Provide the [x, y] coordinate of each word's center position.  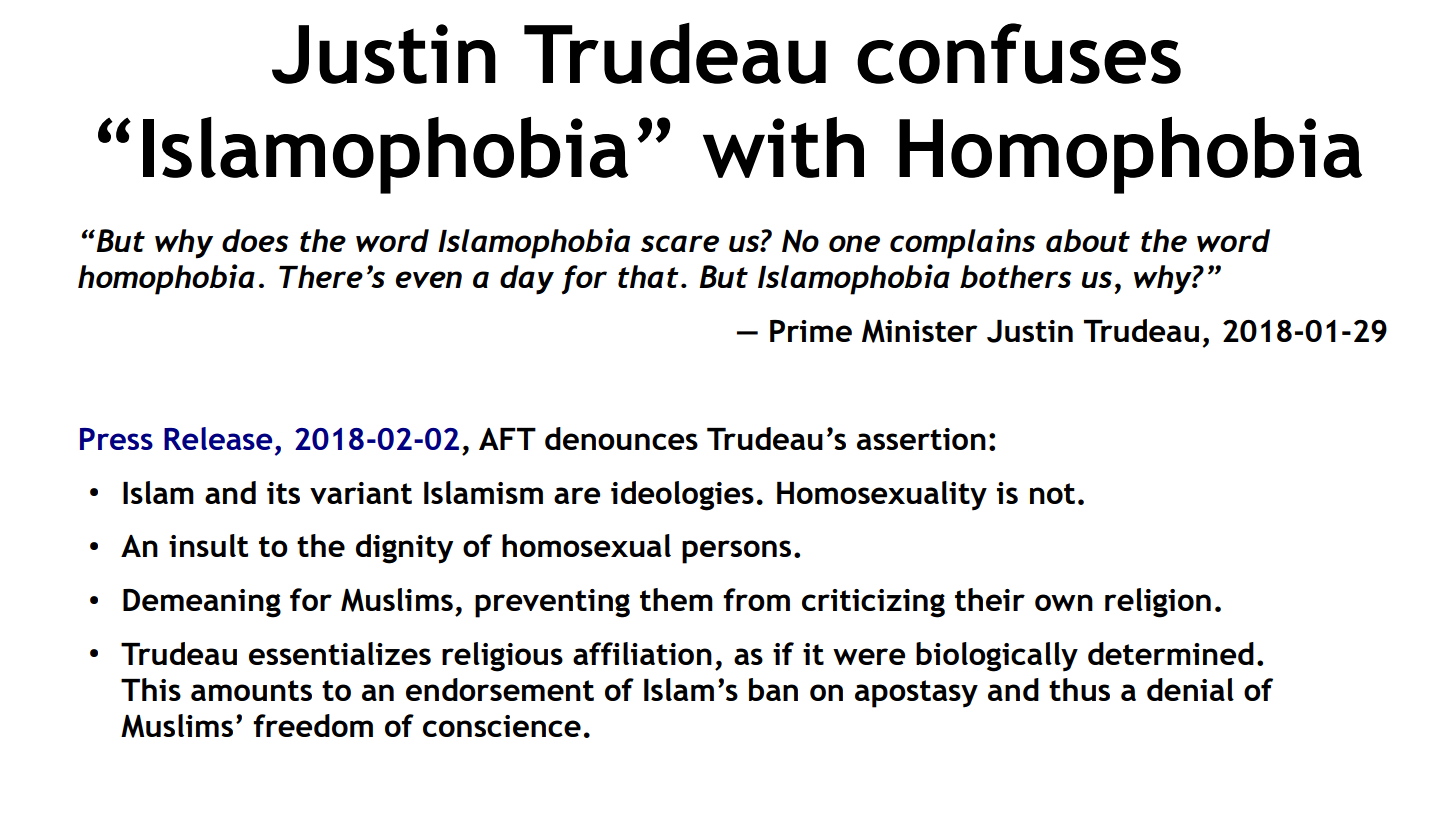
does [255, 240]
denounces [621, 438]
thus [1079, 689]
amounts [251, 690]
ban [773, 689]
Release [218, 438]
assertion [921, 439]
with [783, 147]
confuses [1019, 53]
